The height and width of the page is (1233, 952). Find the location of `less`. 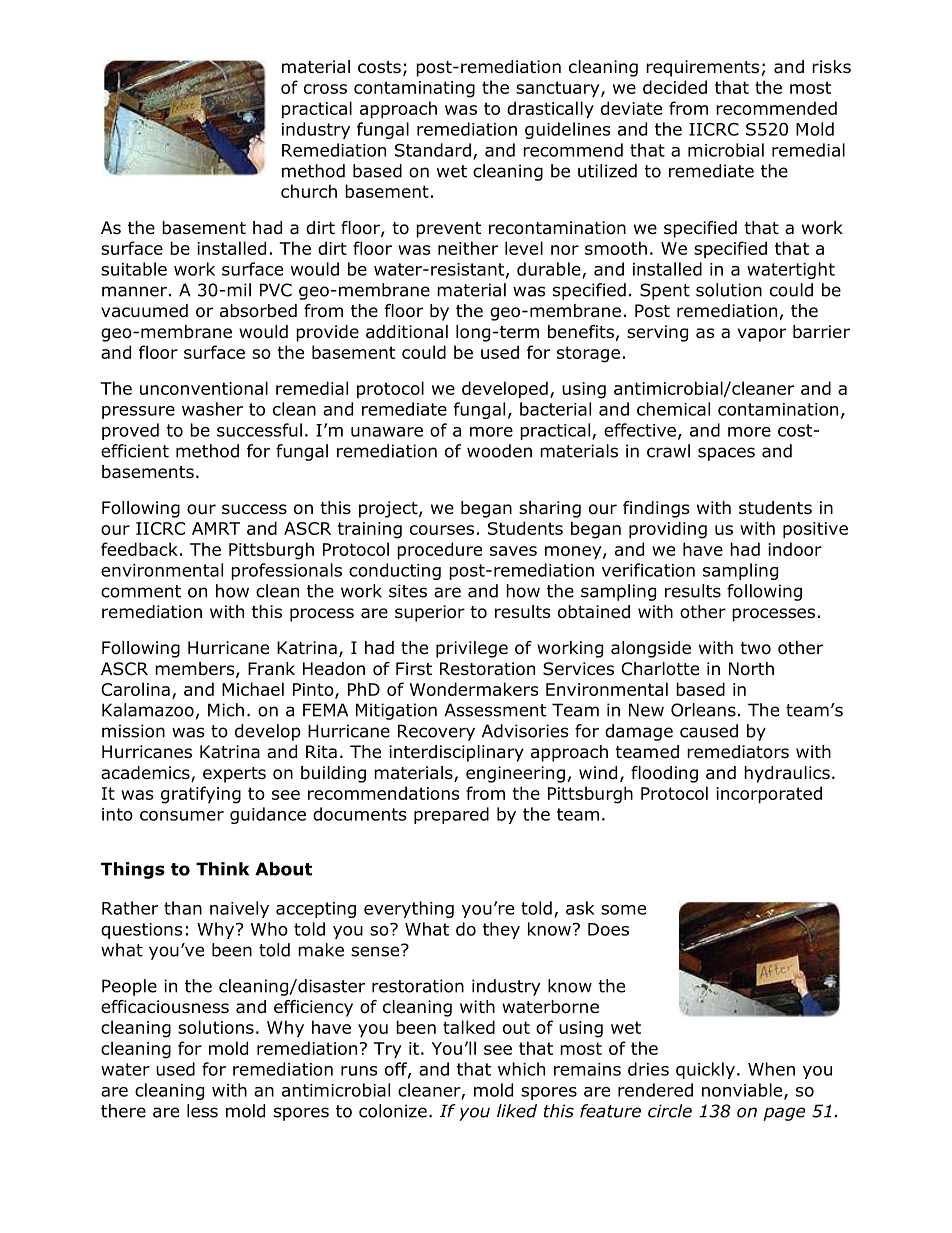

less is located at coordinates (202, 1111).
